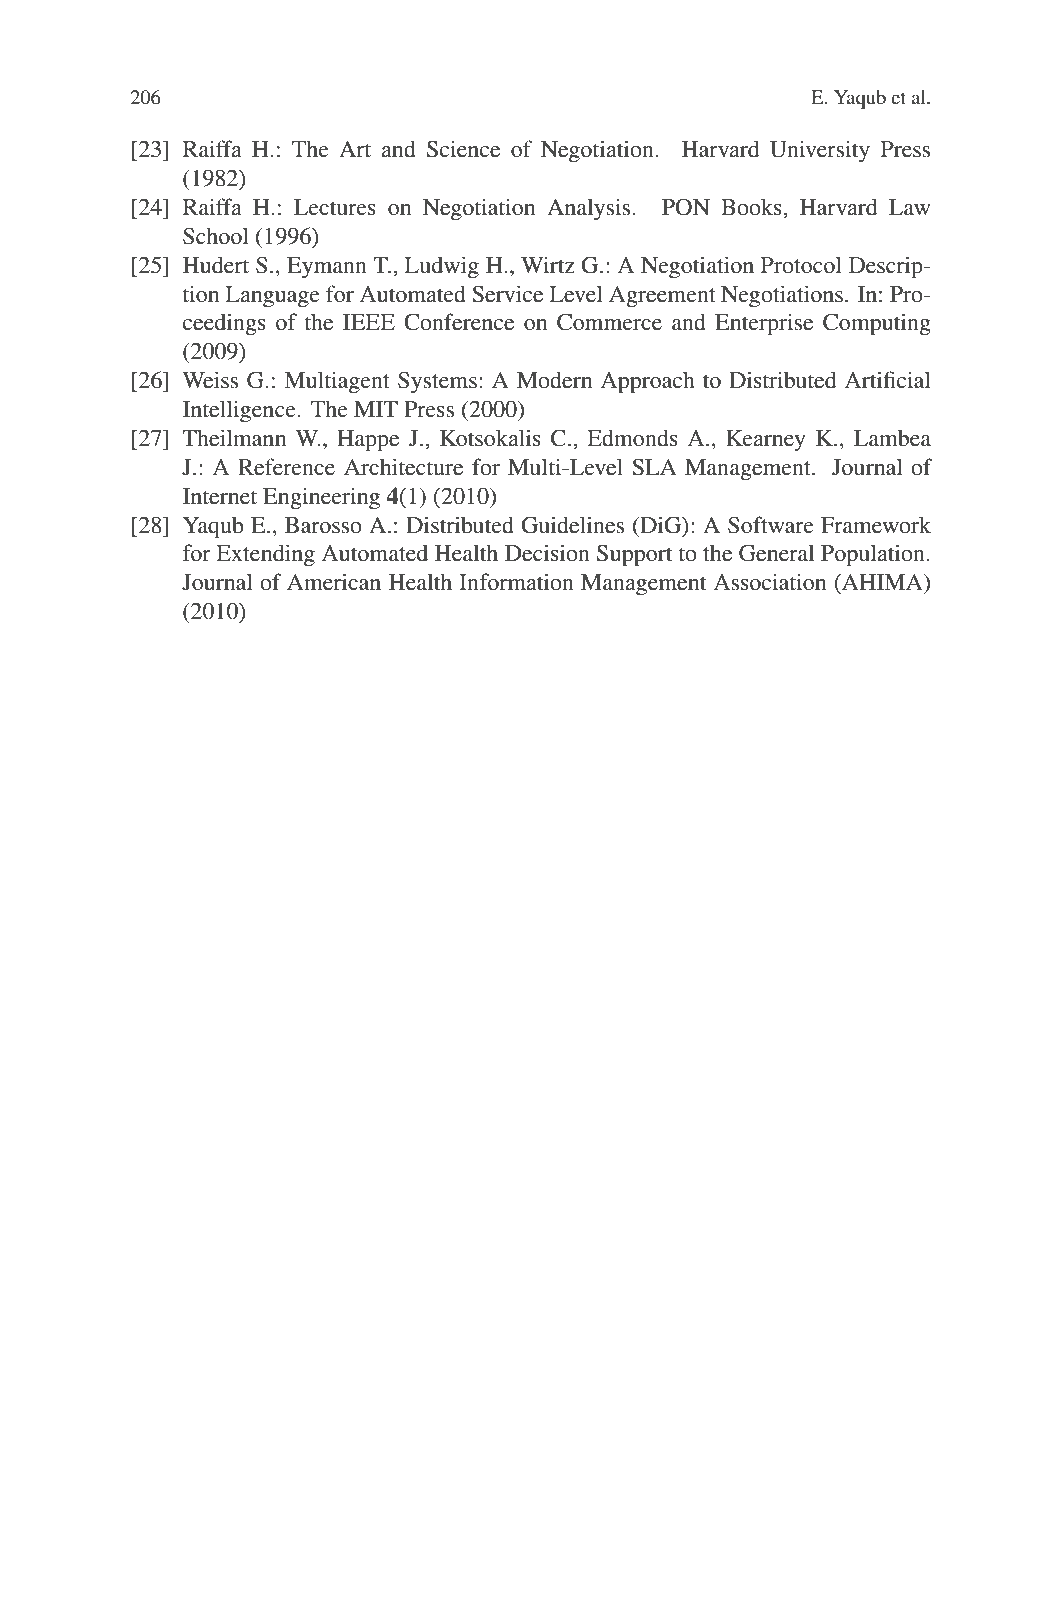 This image has width=1061, height=1609. I want to click on School, so click(216, 236).
